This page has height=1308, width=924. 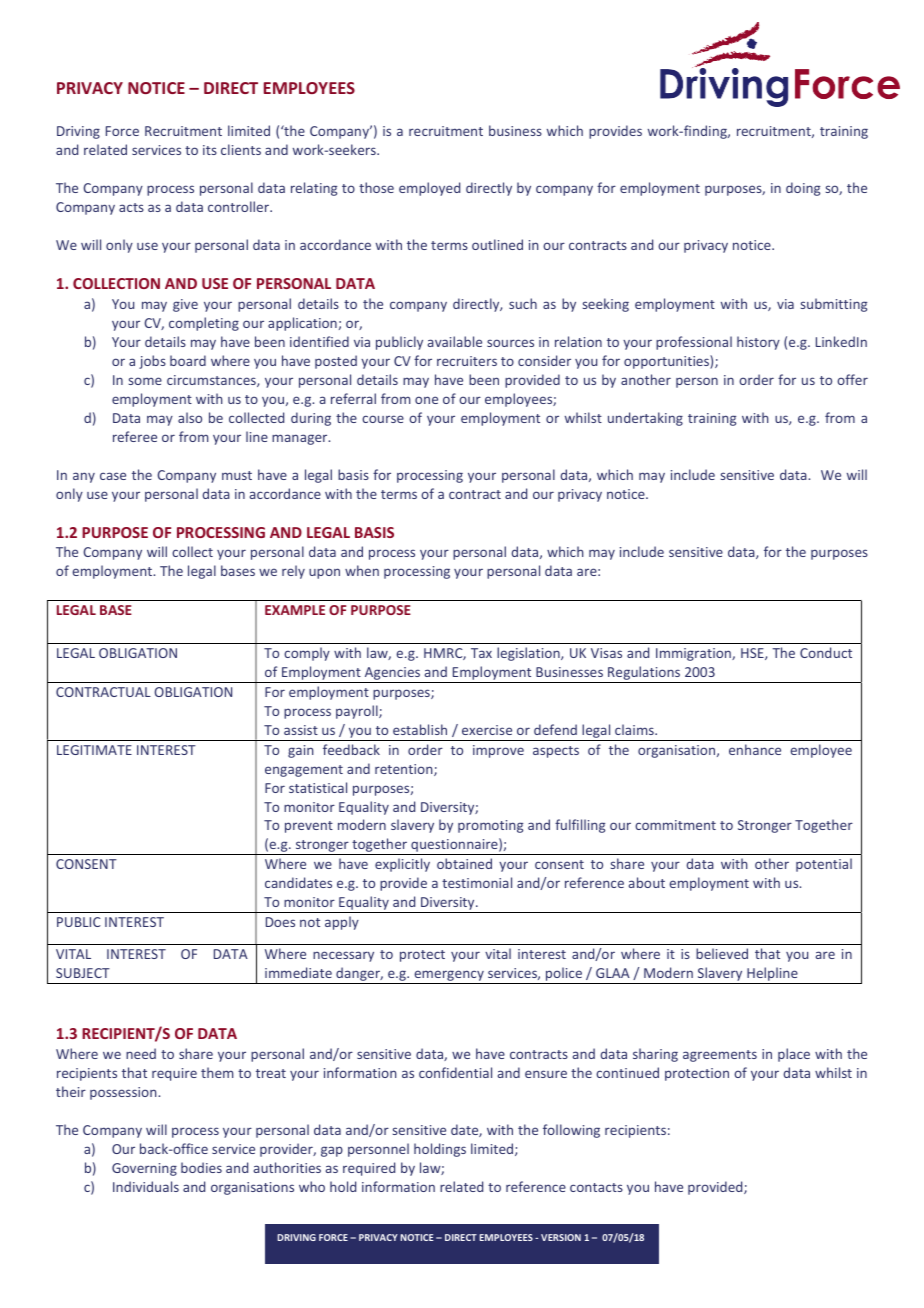 I want to click on obtained, so click(x=464, y=863).
